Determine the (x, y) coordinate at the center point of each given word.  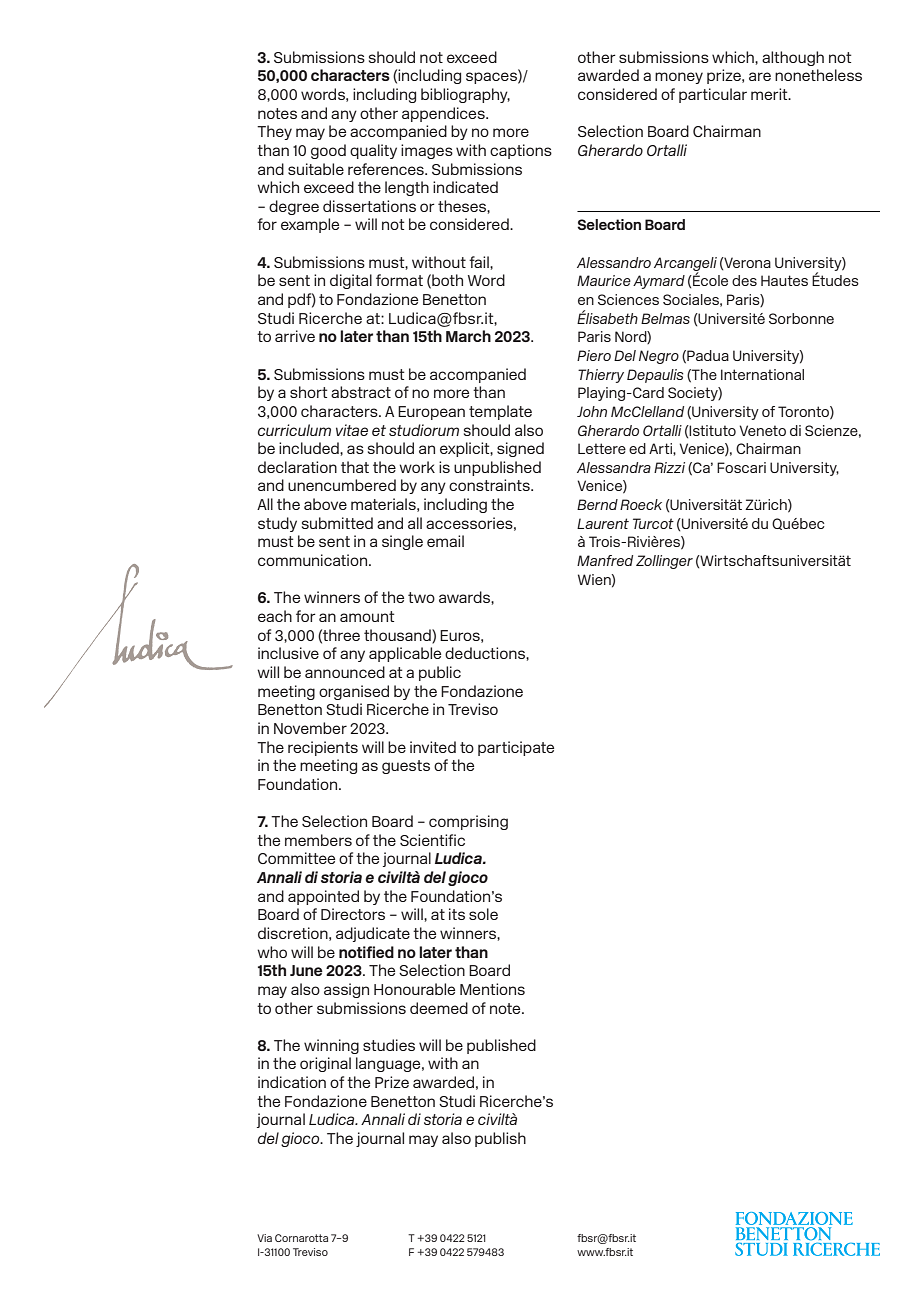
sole (483, 914)
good (328, 151)
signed (520, 449)
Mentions (492, 989)
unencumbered (342, 485)
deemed (439, 1008)
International (762, 374)
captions (521, 151)
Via (264, 1238)
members (318, 840)
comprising (468, 822)
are (760, 76)
